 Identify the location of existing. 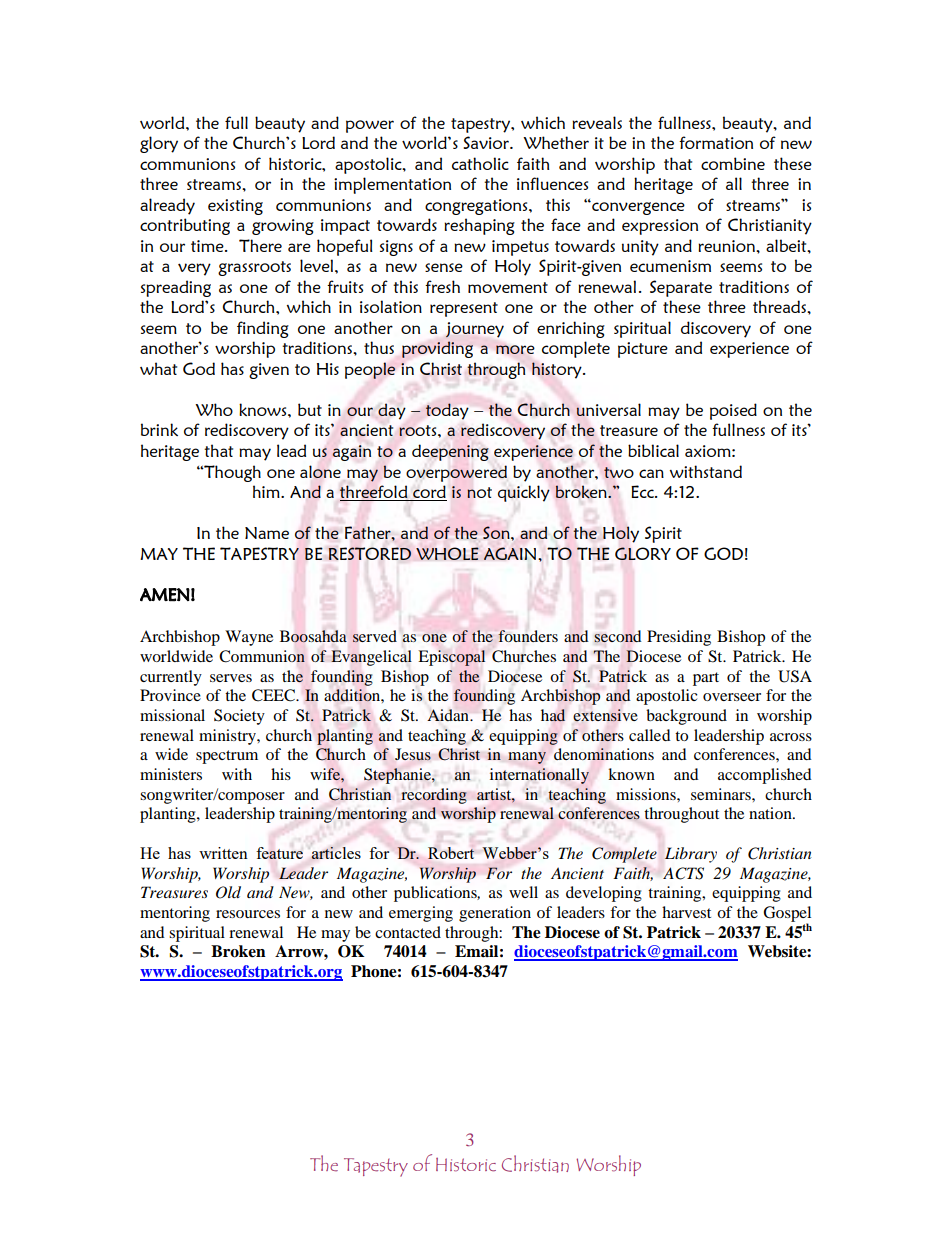
(235, 207).
